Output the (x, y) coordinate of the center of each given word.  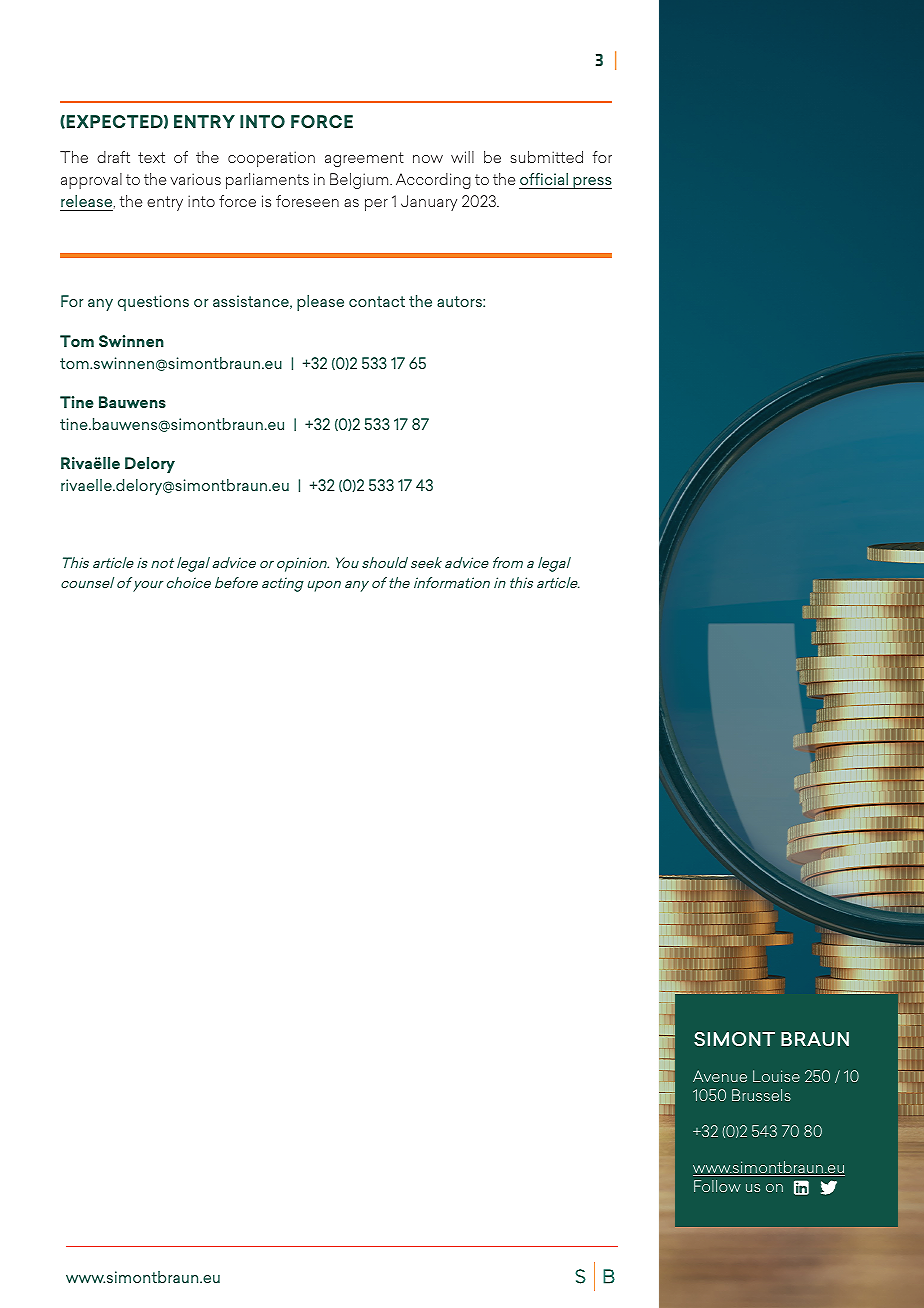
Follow (717, 1186)
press (591, 183)
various (195, 179)
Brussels (761, 1095)
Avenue (720, 1076)
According (433, 181)
